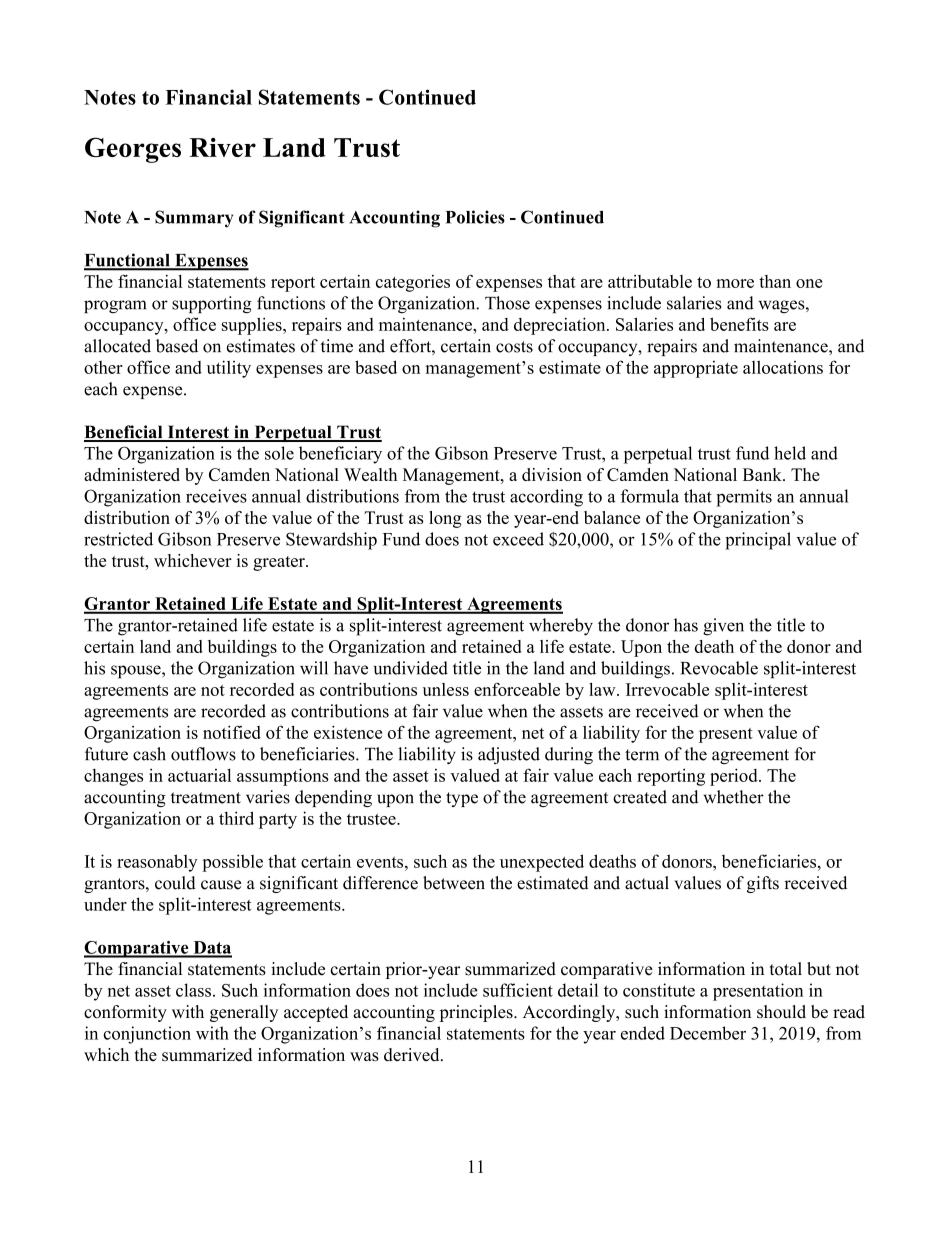  What do you see at coordinates (147, 1035) in the image?
I see `conjunction` at bounding box center [147, 1035].
